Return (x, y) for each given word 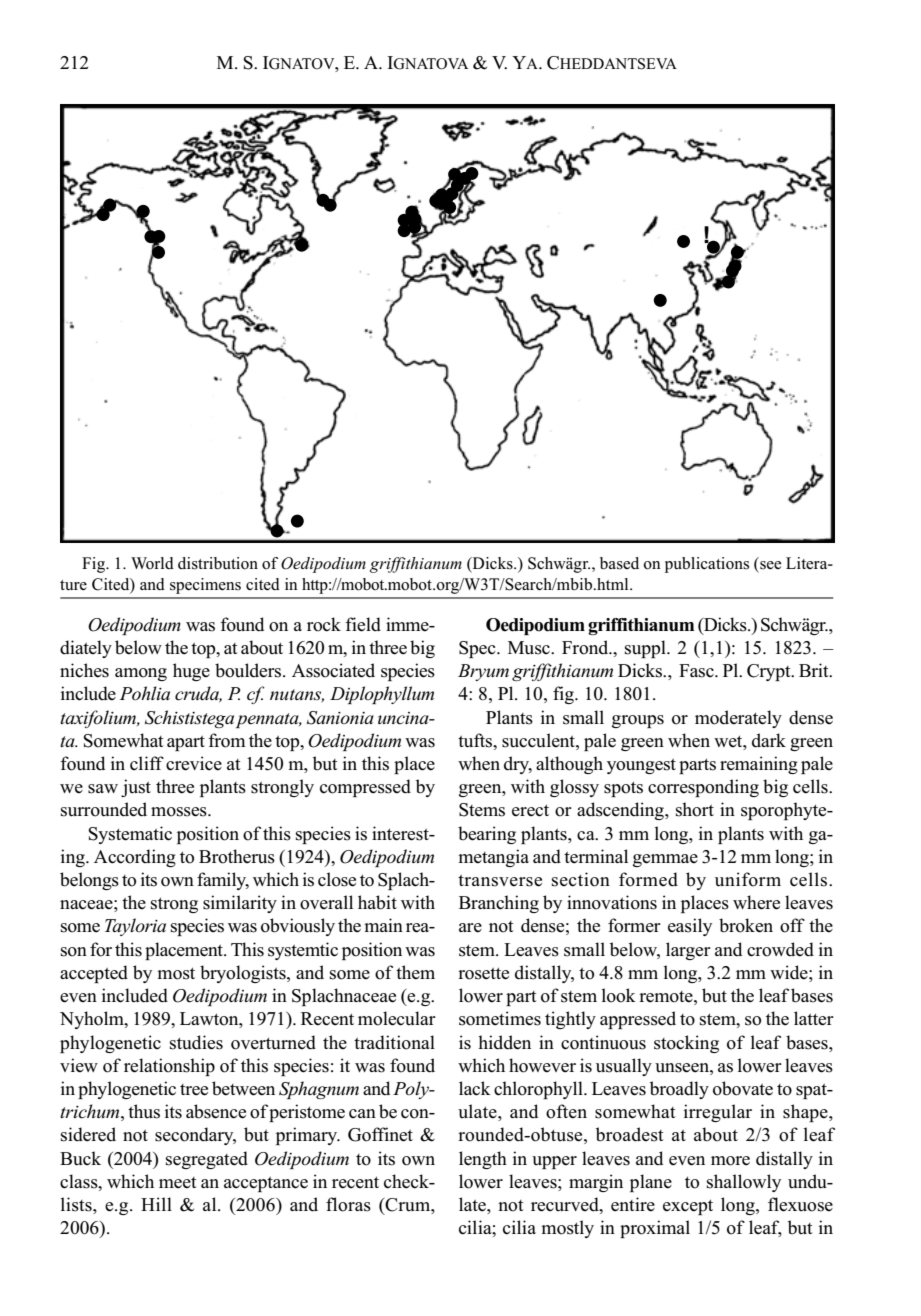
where (756, 902)
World (152, 563)
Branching (499, 904)
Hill (156, 1204)
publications (707, 565)
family (223, 881)
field (363, 624)
